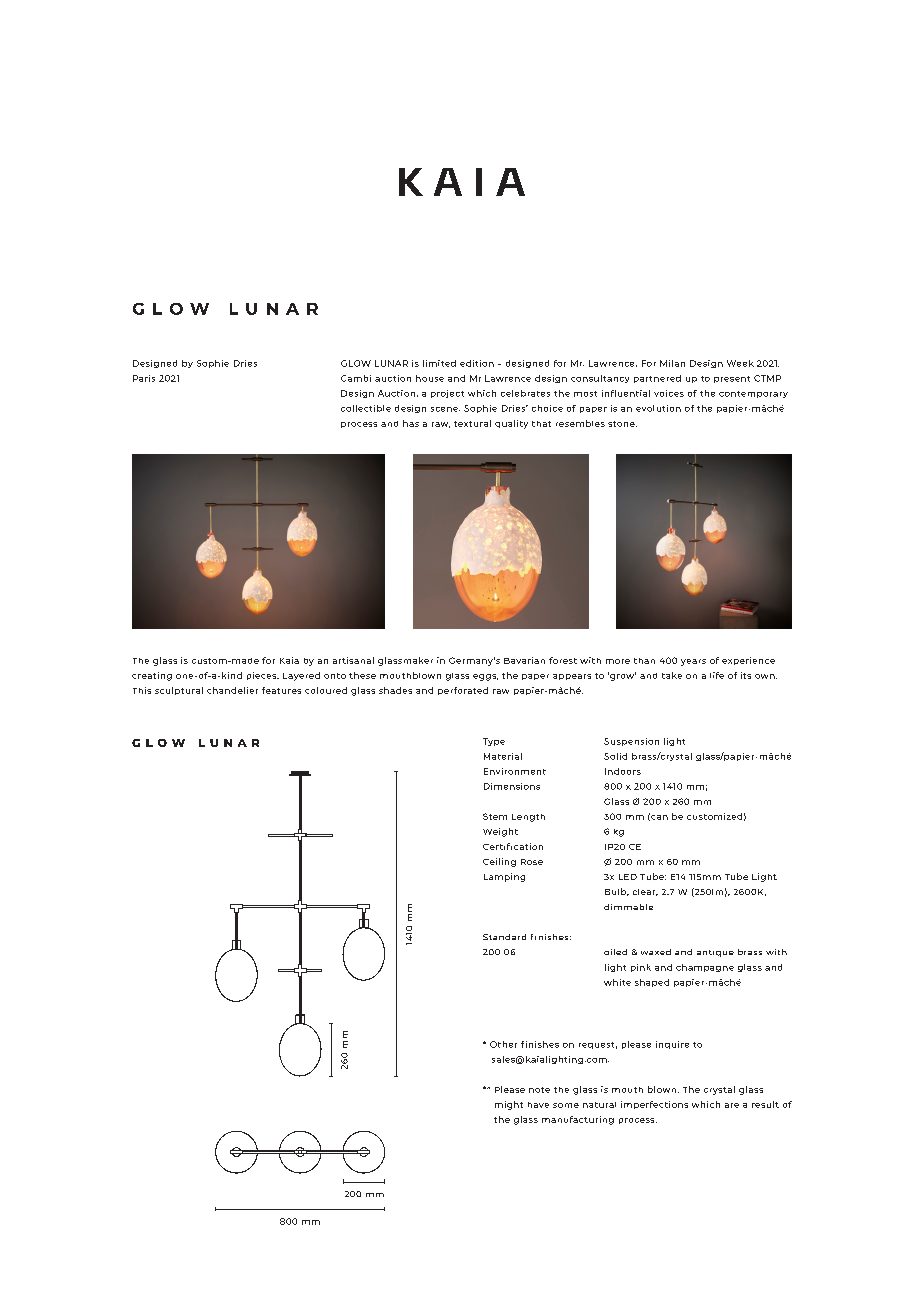 The width and height of the screenshot is (924, 1308). I want to click on might, so click(509, 1105).
